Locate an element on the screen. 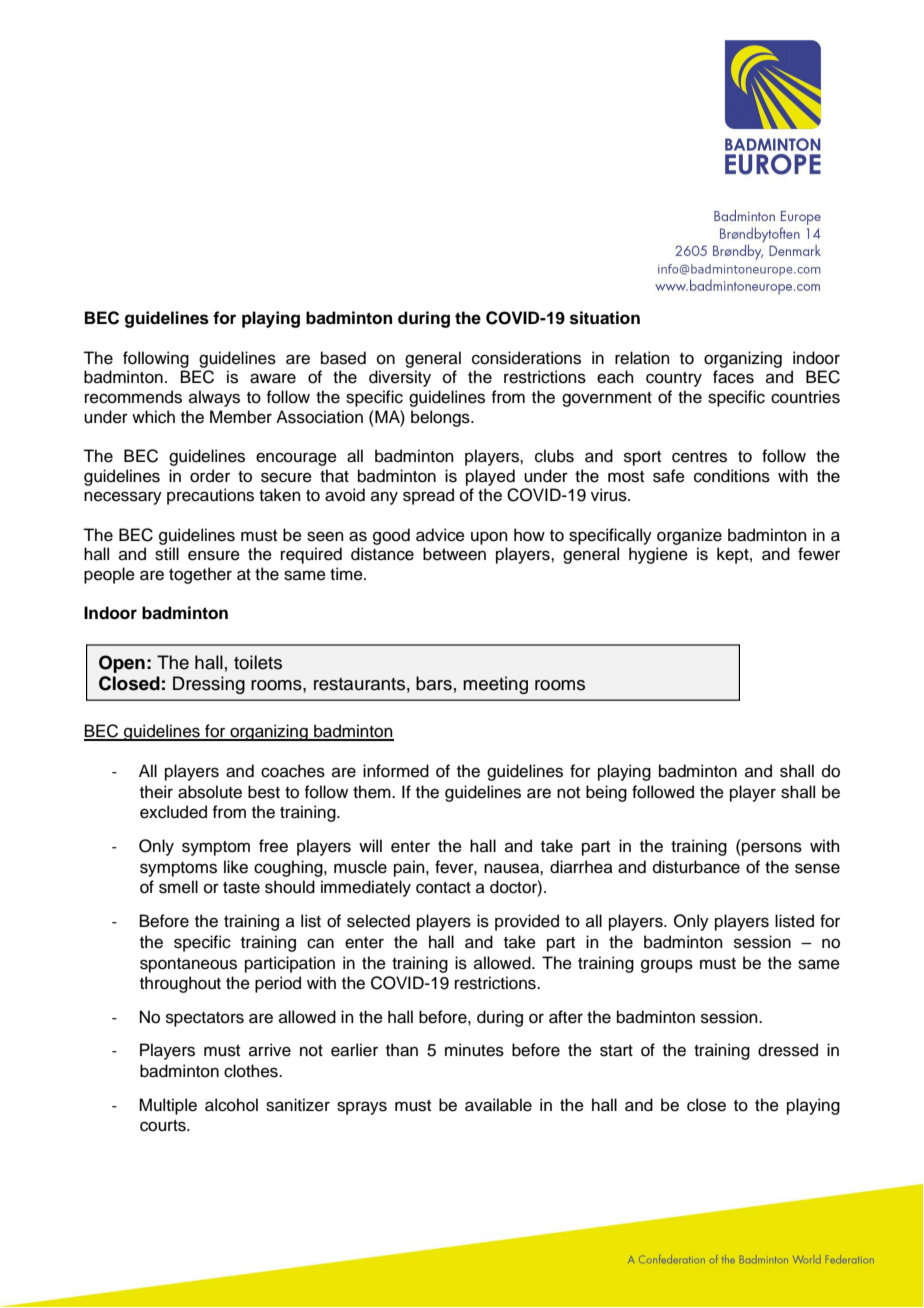  faces is located at coordinates (733, 377).
